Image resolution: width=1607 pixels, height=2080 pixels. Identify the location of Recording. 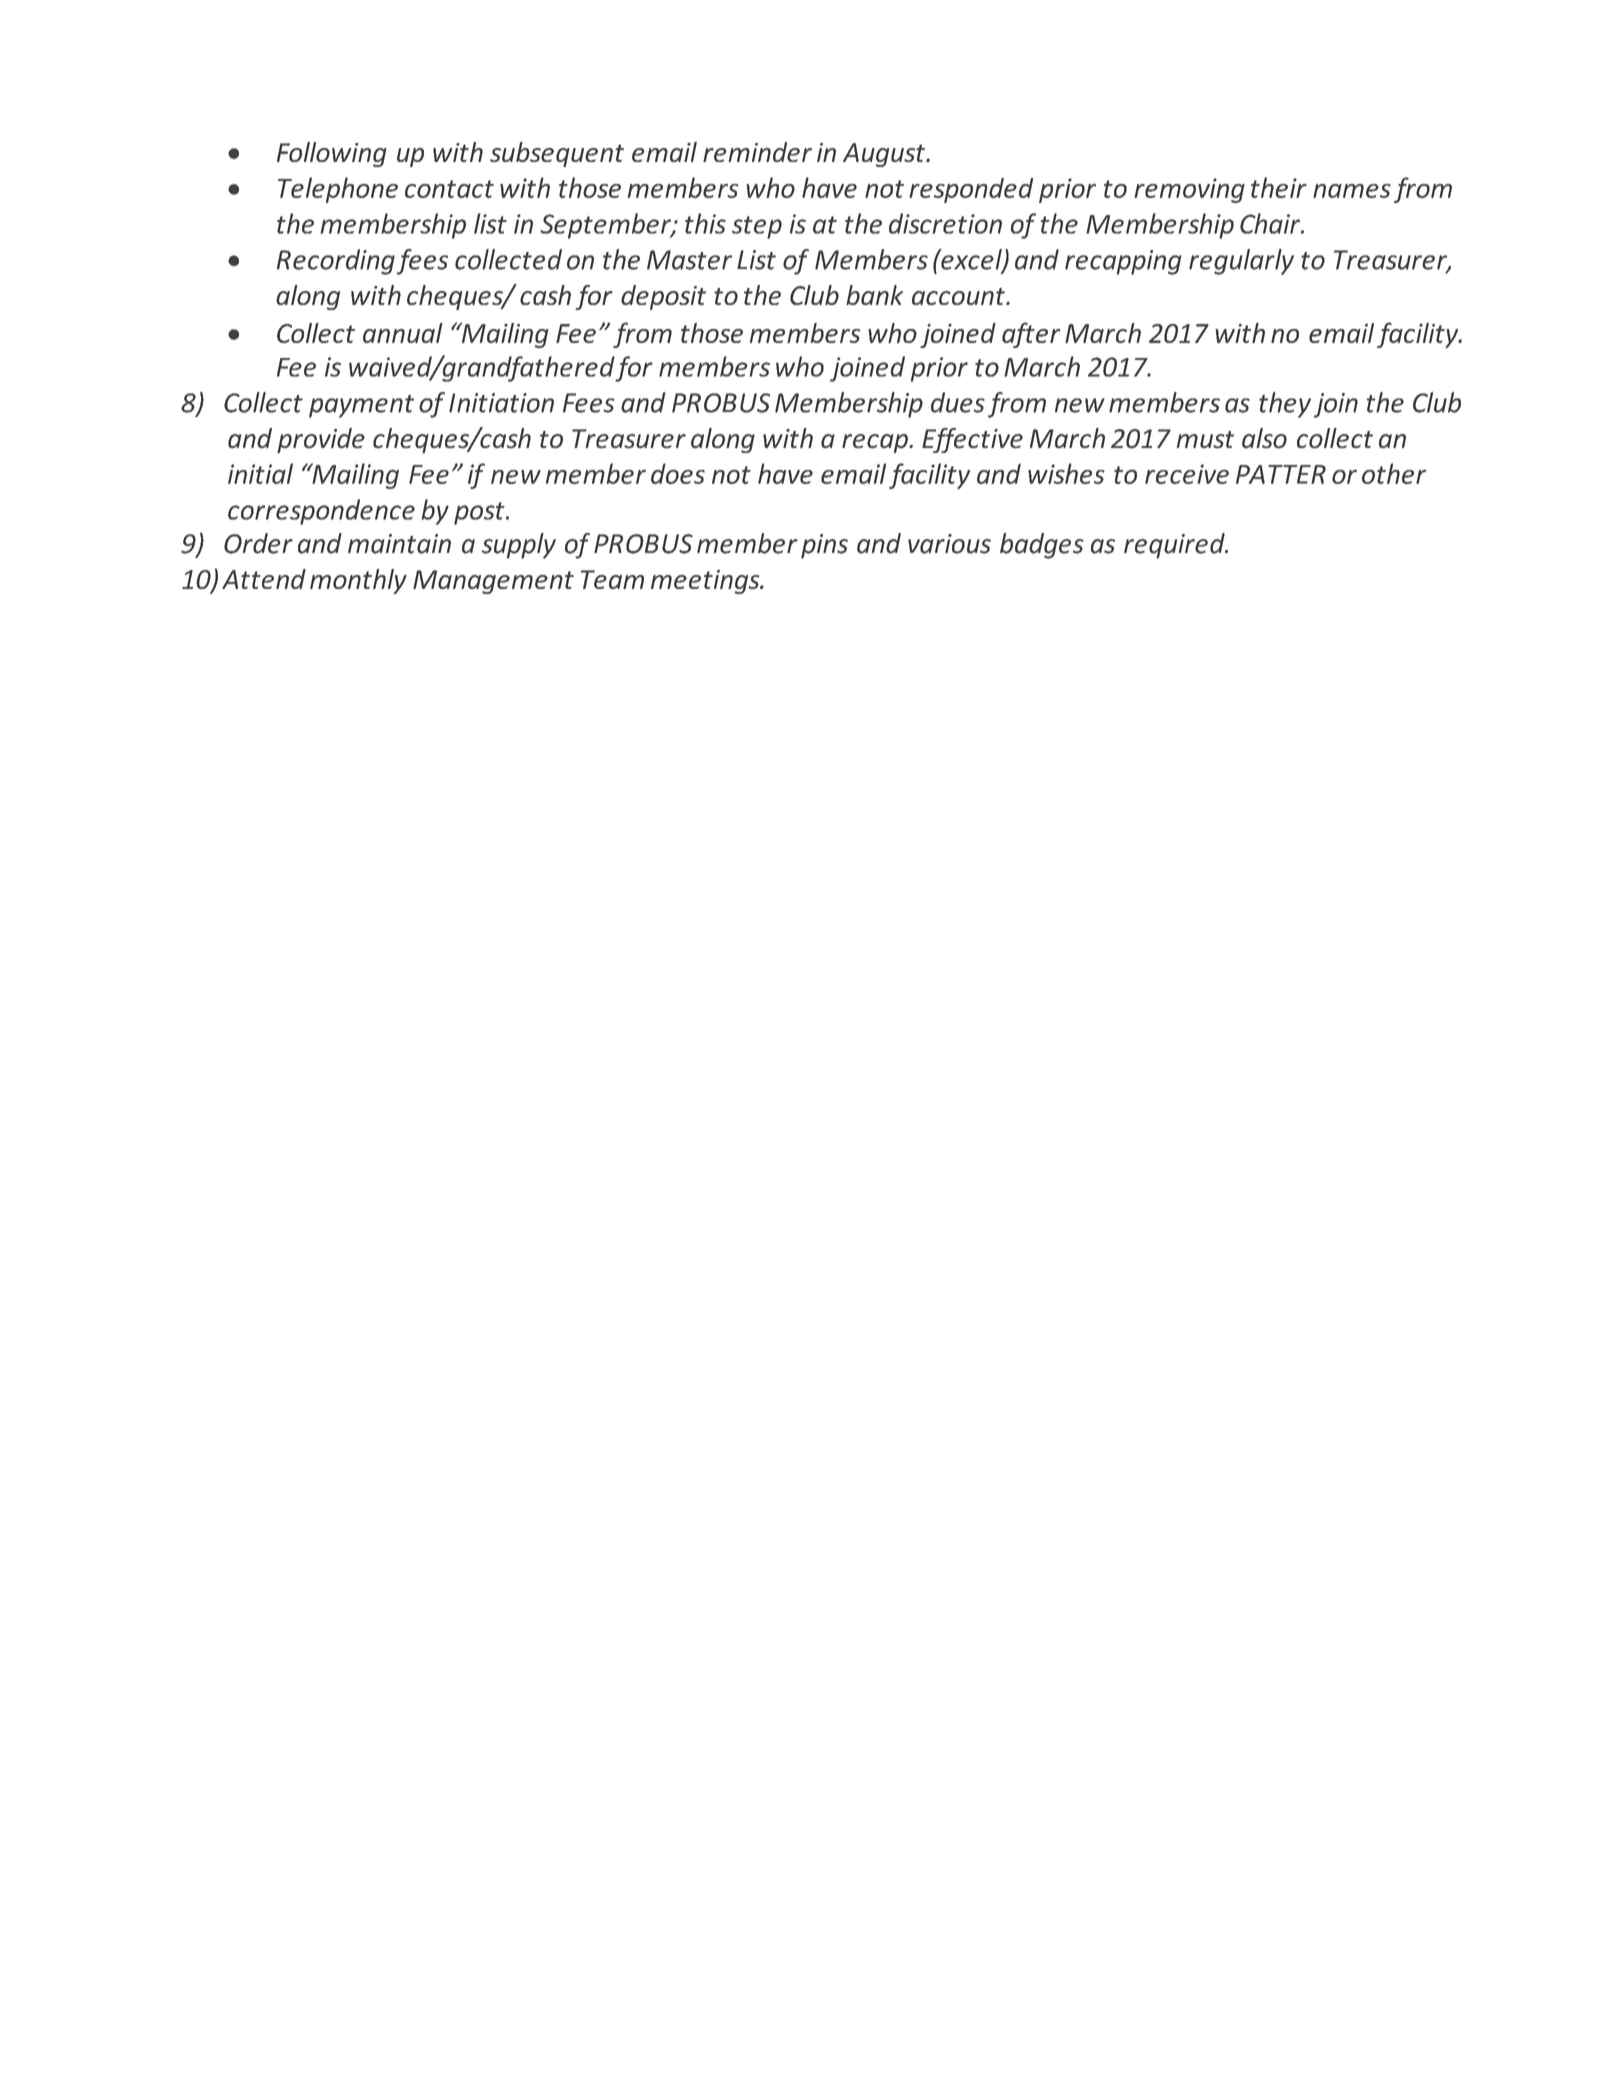
(336, 262).
